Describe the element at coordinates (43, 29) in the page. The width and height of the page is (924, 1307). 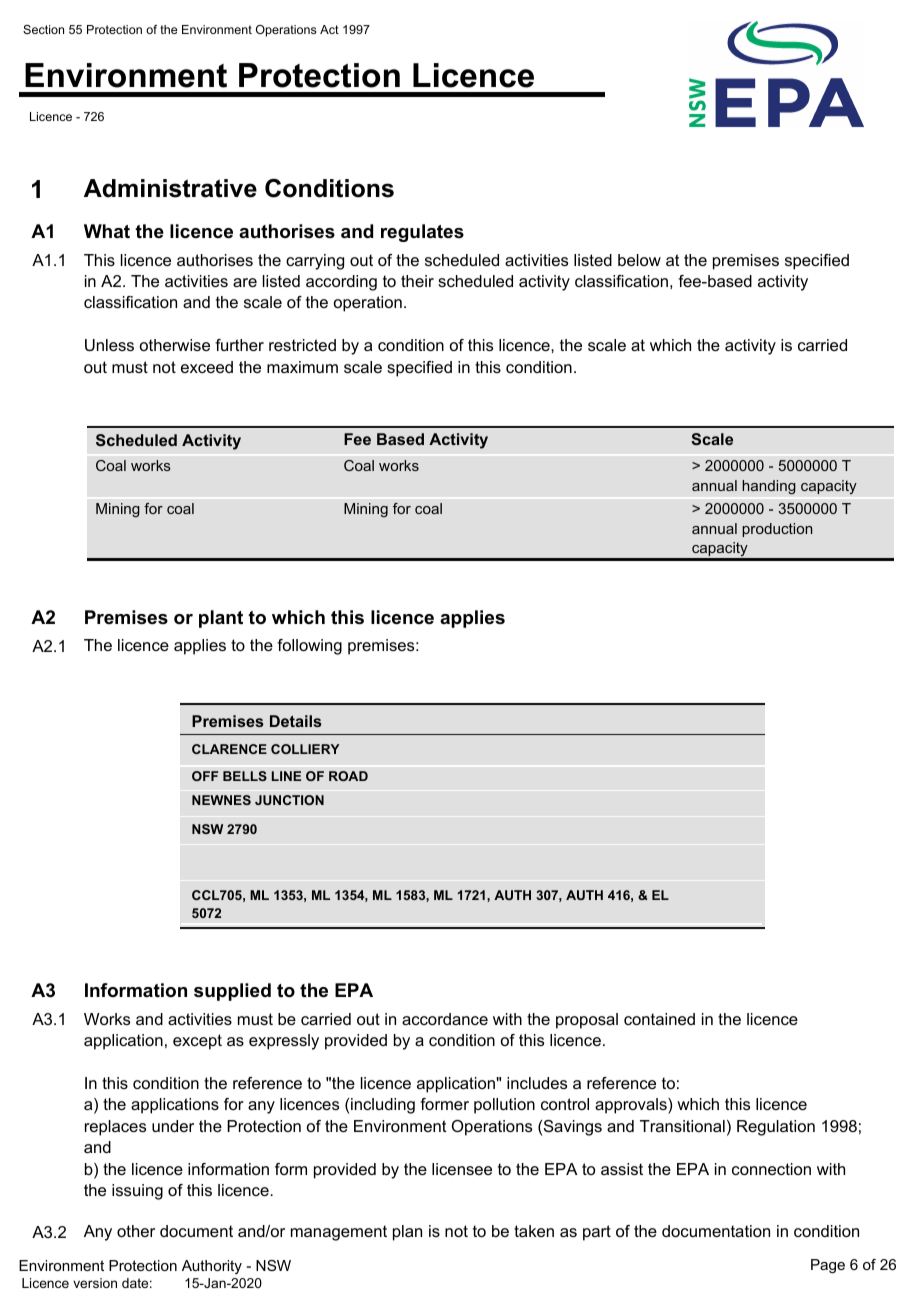
I see `Section` at that location.
